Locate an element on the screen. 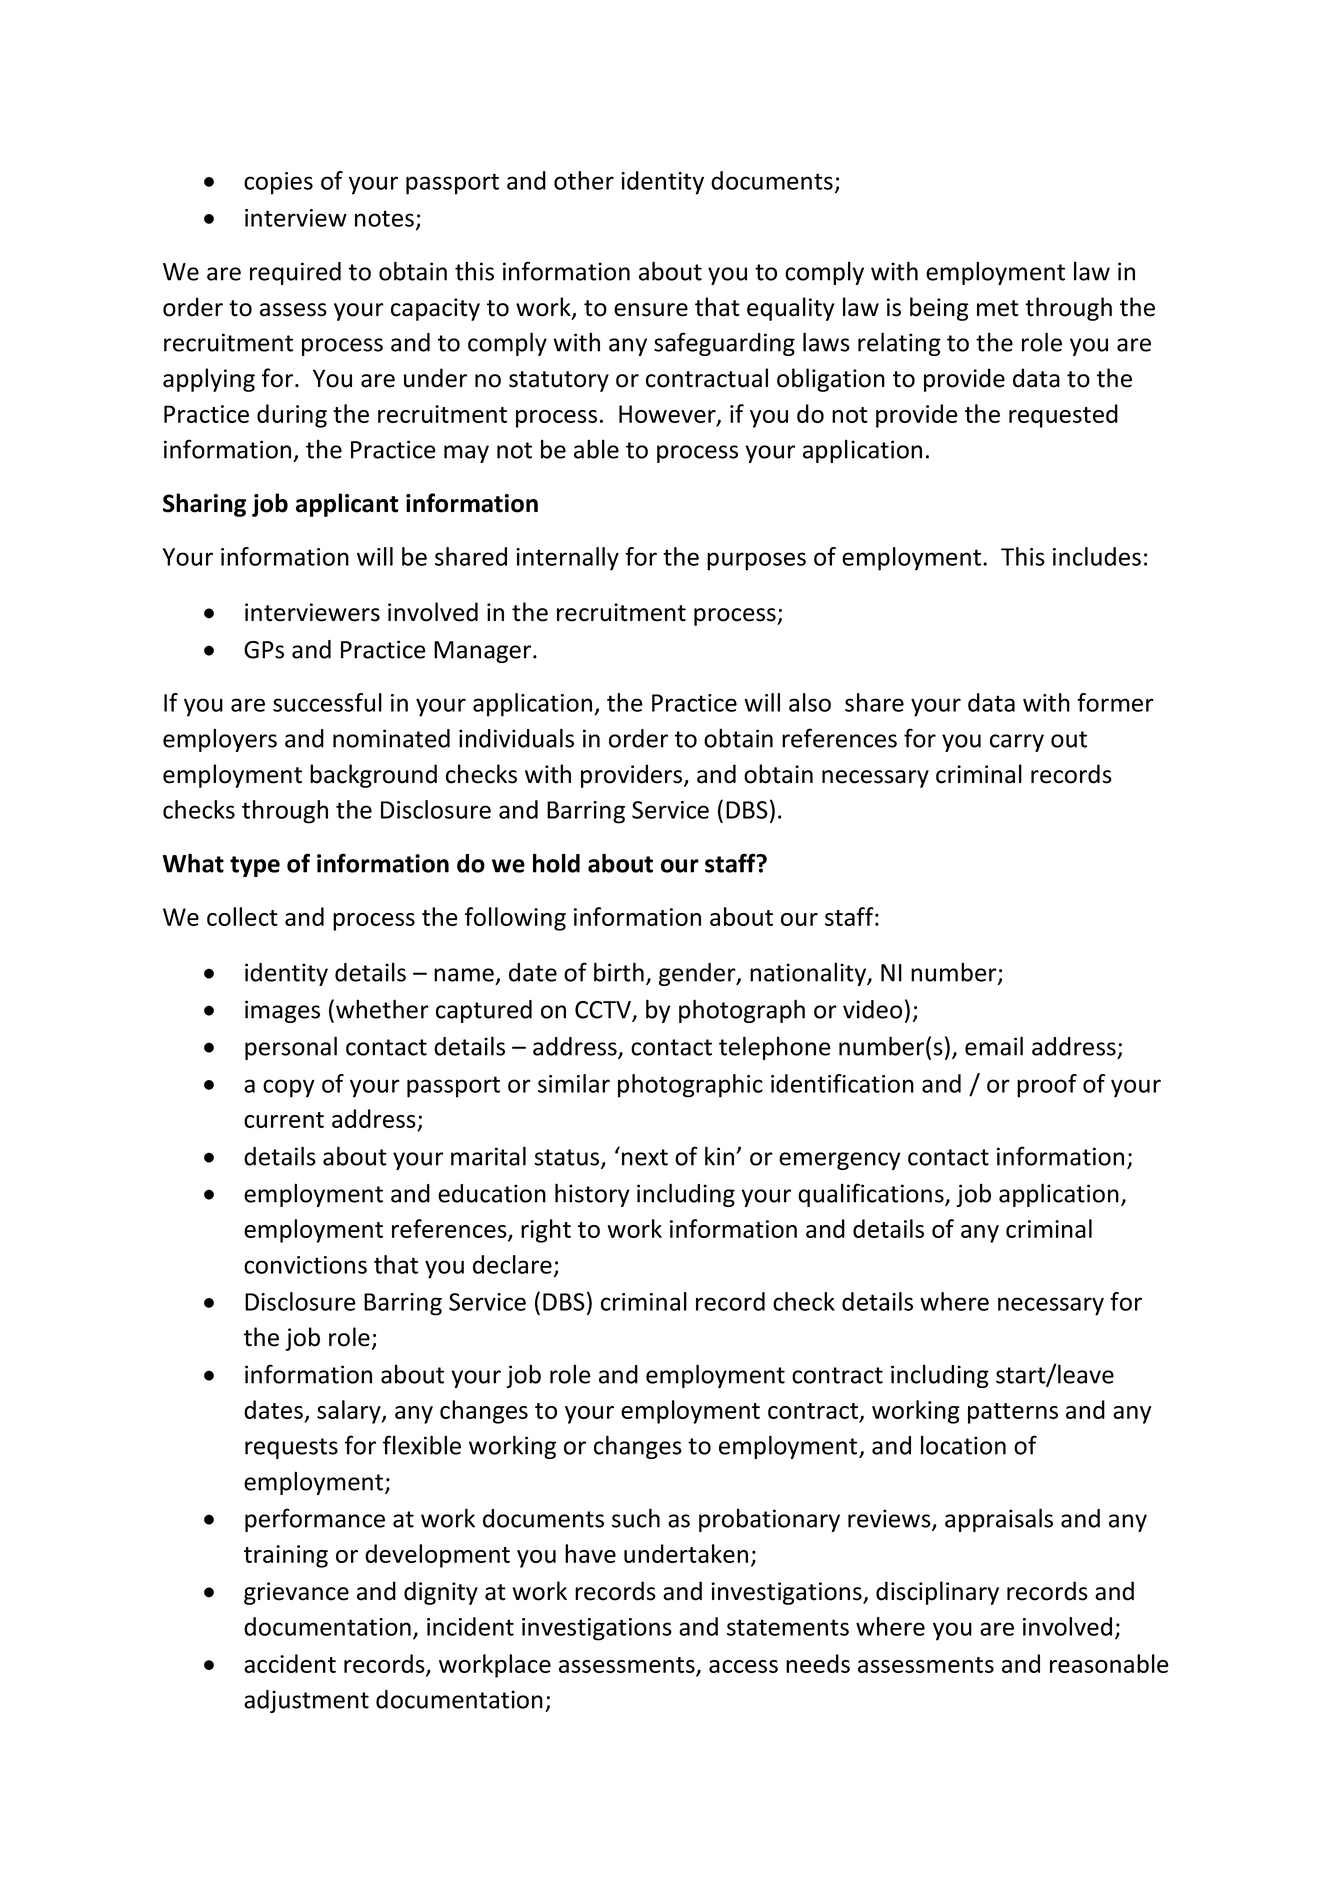 The image size is (1342, 1898). internally is located at coordinates (567, 559).
